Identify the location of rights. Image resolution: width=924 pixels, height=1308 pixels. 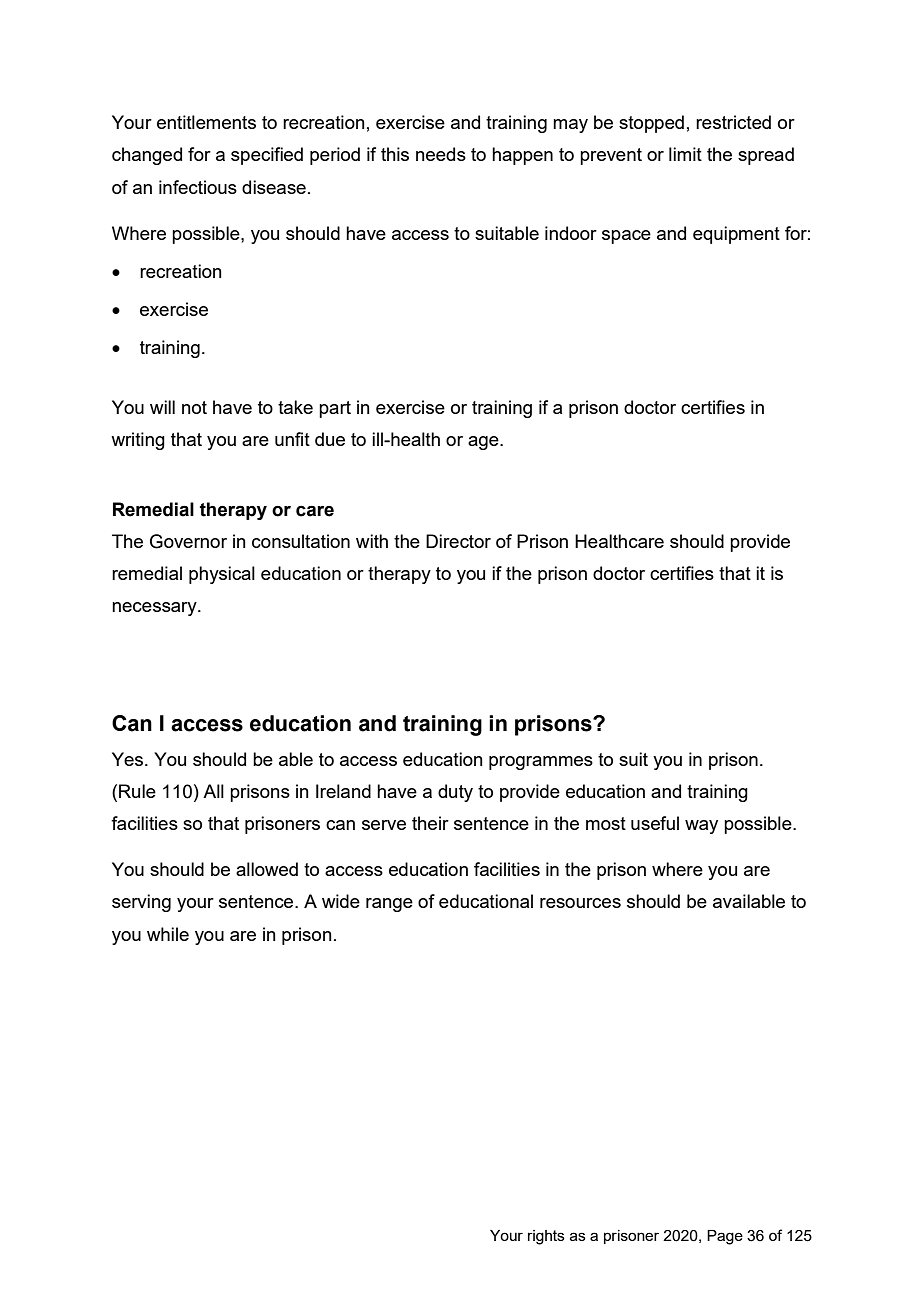
(546, 1237).
